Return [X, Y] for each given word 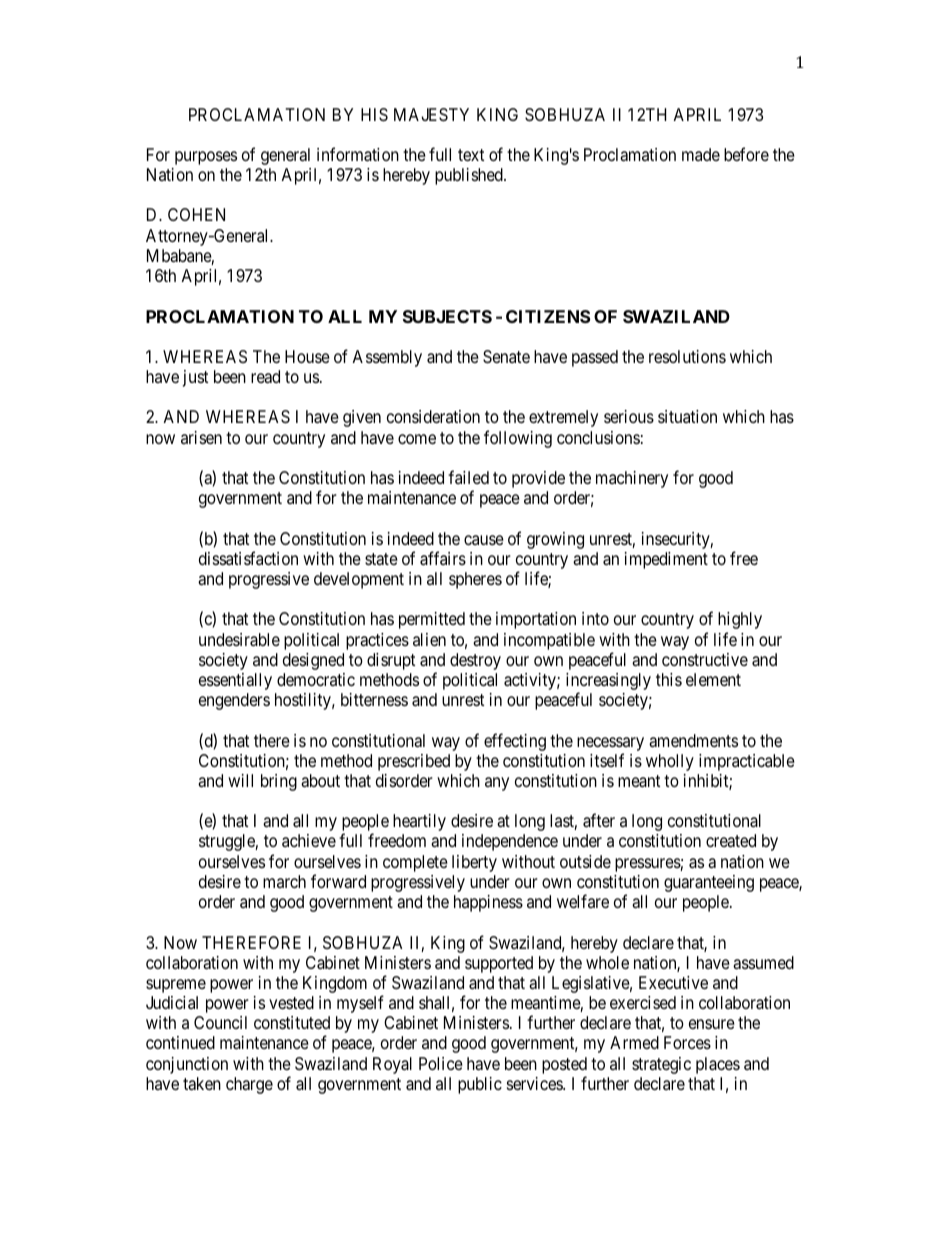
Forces [687, 1042]
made [701, 154]
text [471, 155]
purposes [206, 158]
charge [249, 1085]
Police [441, 1063]
